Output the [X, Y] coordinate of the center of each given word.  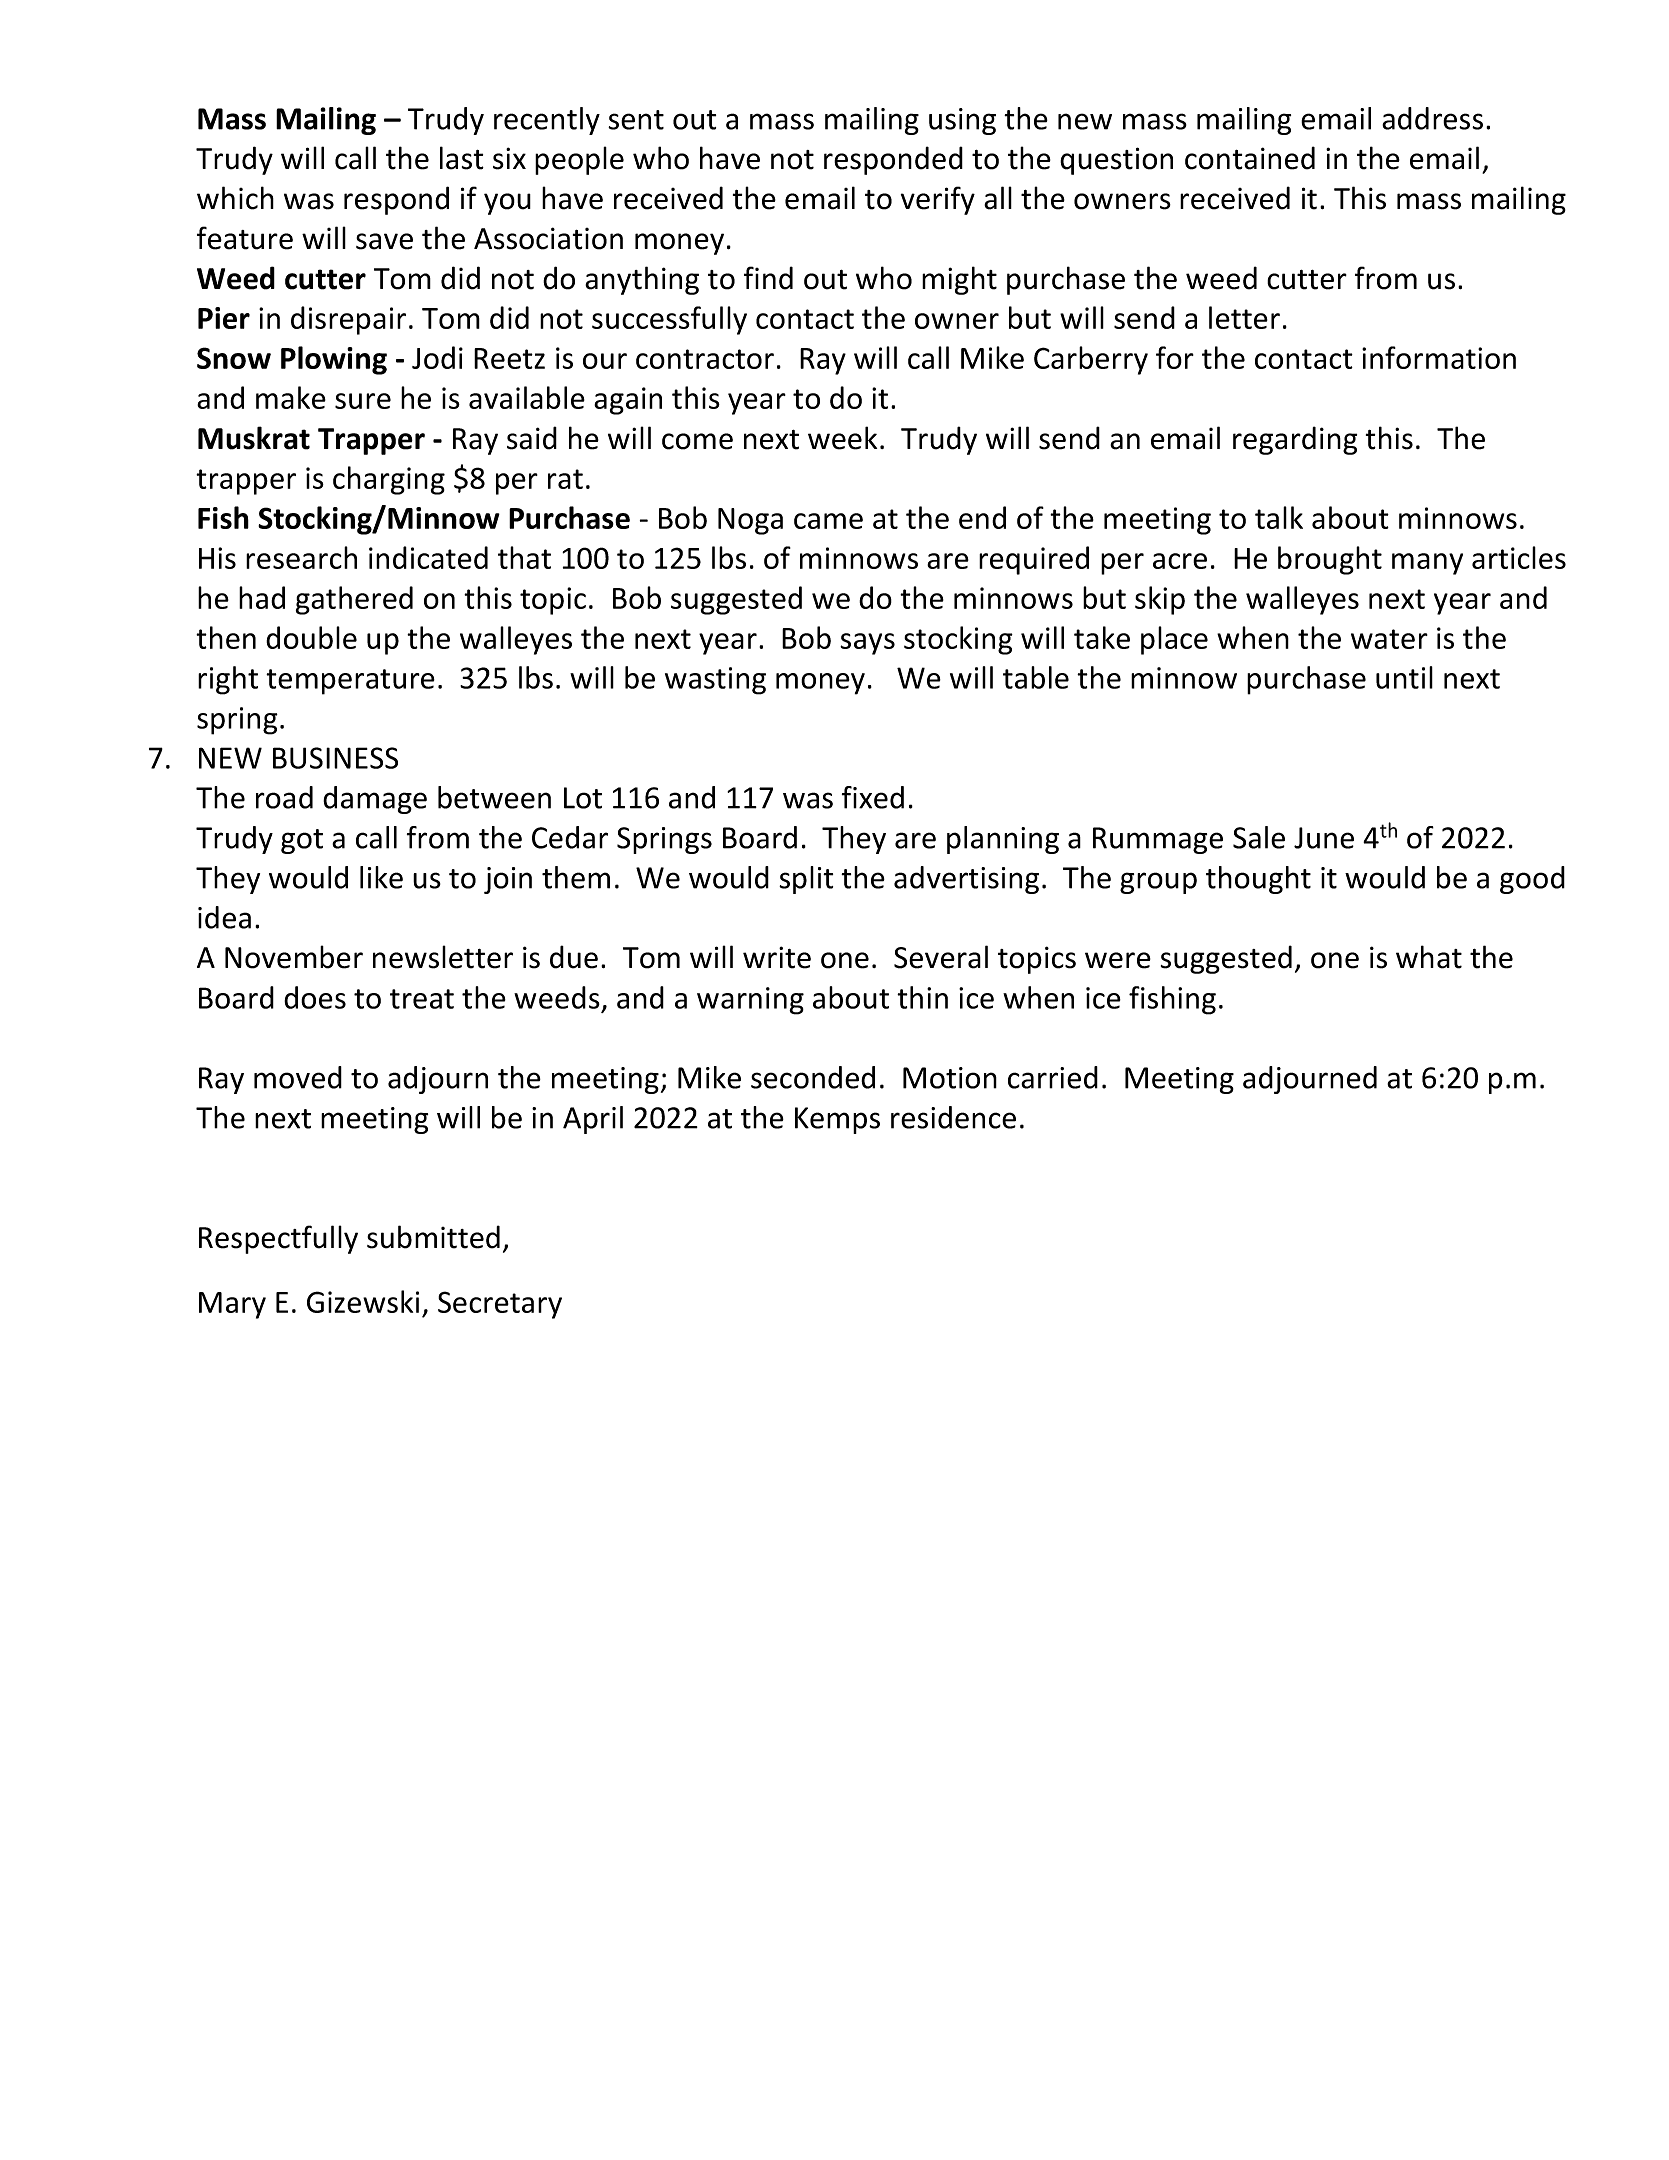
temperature [350, 682]
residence [953, 1117]
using [962, 121]
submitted [433, 1237]
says [867, 644]
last [462, 158]
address [1432, 118]
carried [1053, 1077]
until [1404, 677]
